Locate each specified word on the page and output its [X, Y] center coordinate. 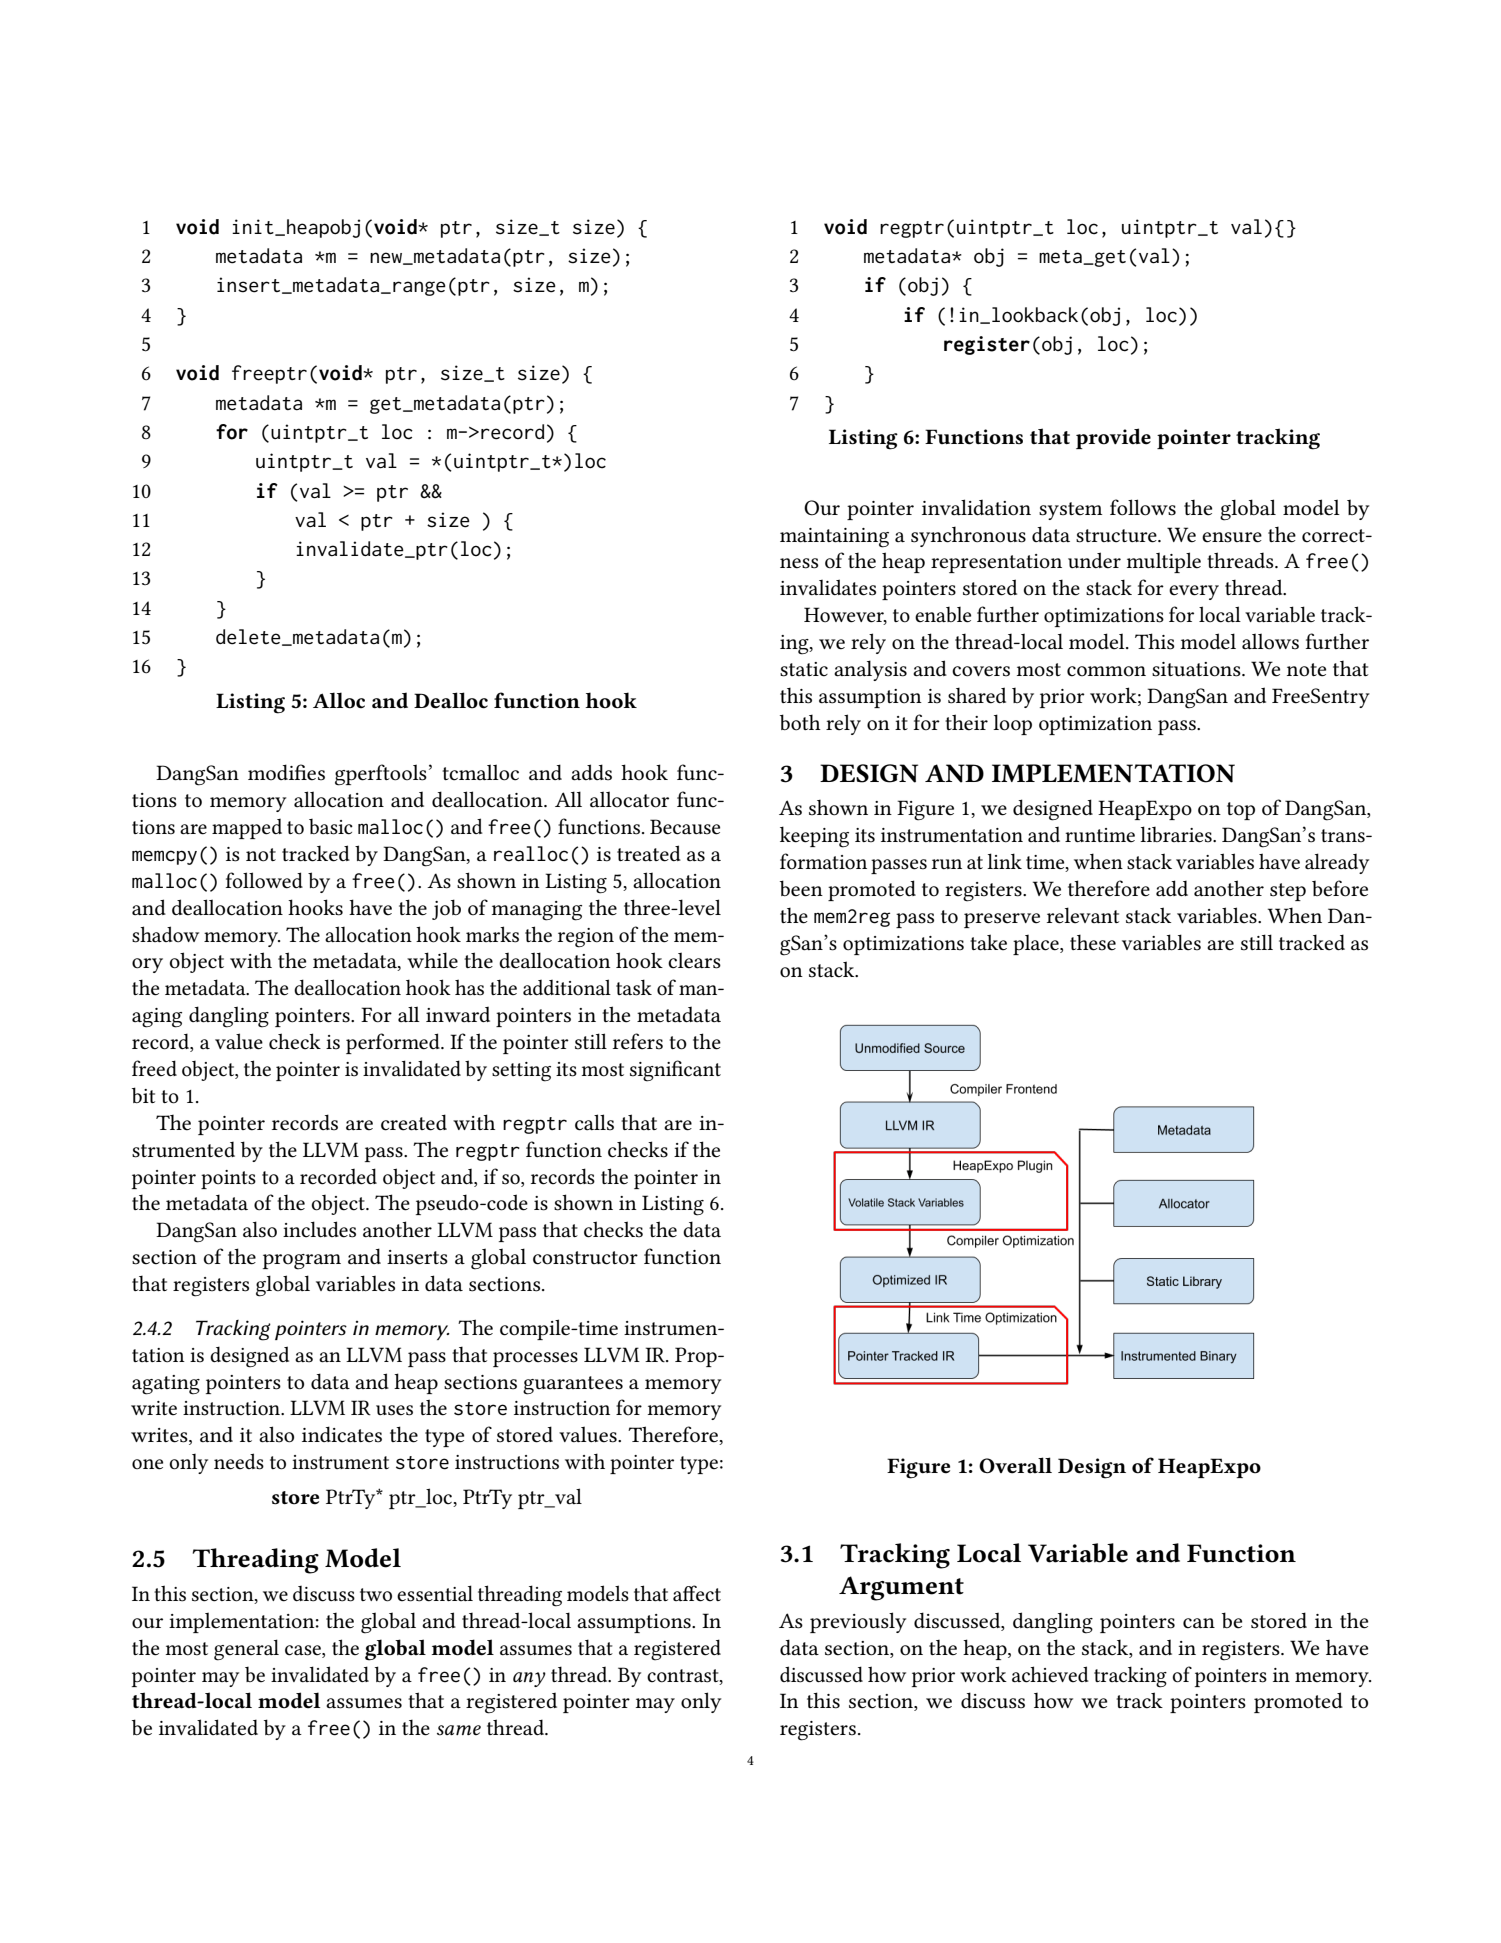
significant [675, 1071]
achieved [1050, 1674]
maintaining [834, 538]
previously [858, 1622]
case [304, 1650]
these [1093, 942]
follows [1143, 507]
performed [394, 1043]
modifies [286, 772]
